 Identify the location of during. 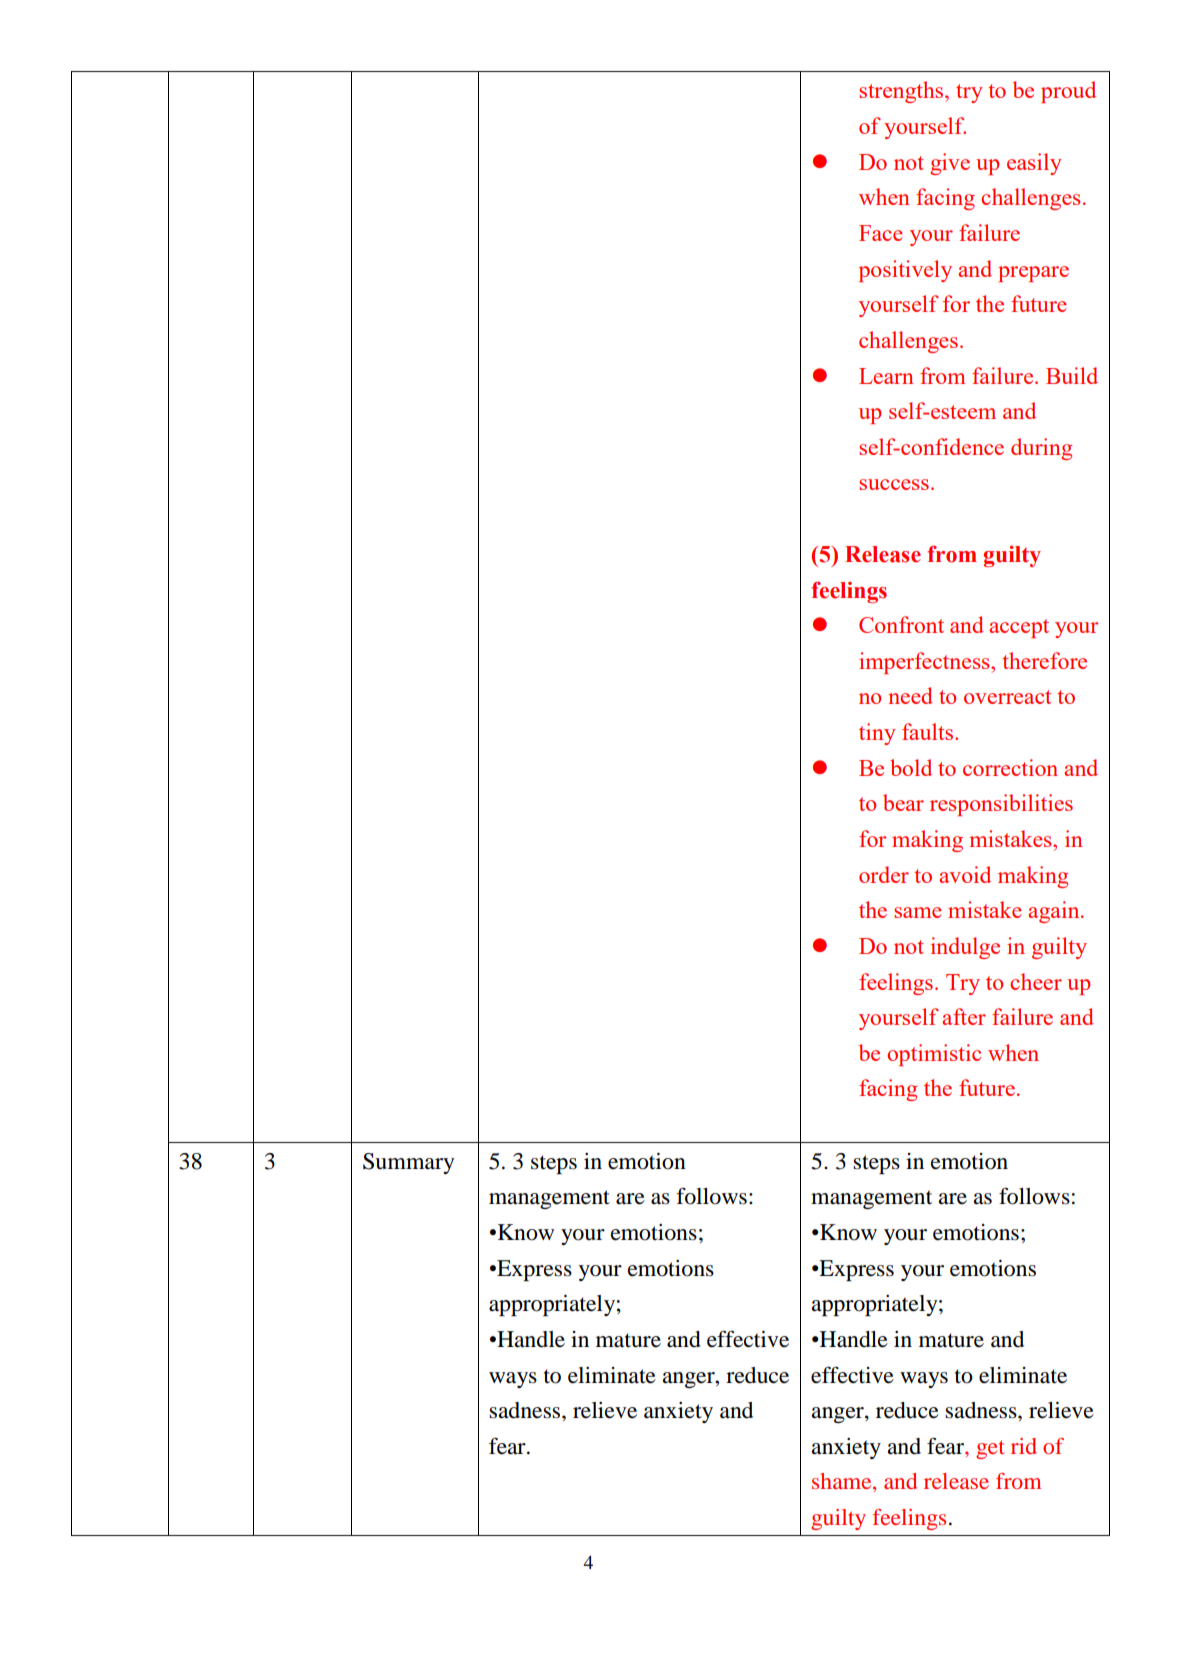
(1041, 449).
